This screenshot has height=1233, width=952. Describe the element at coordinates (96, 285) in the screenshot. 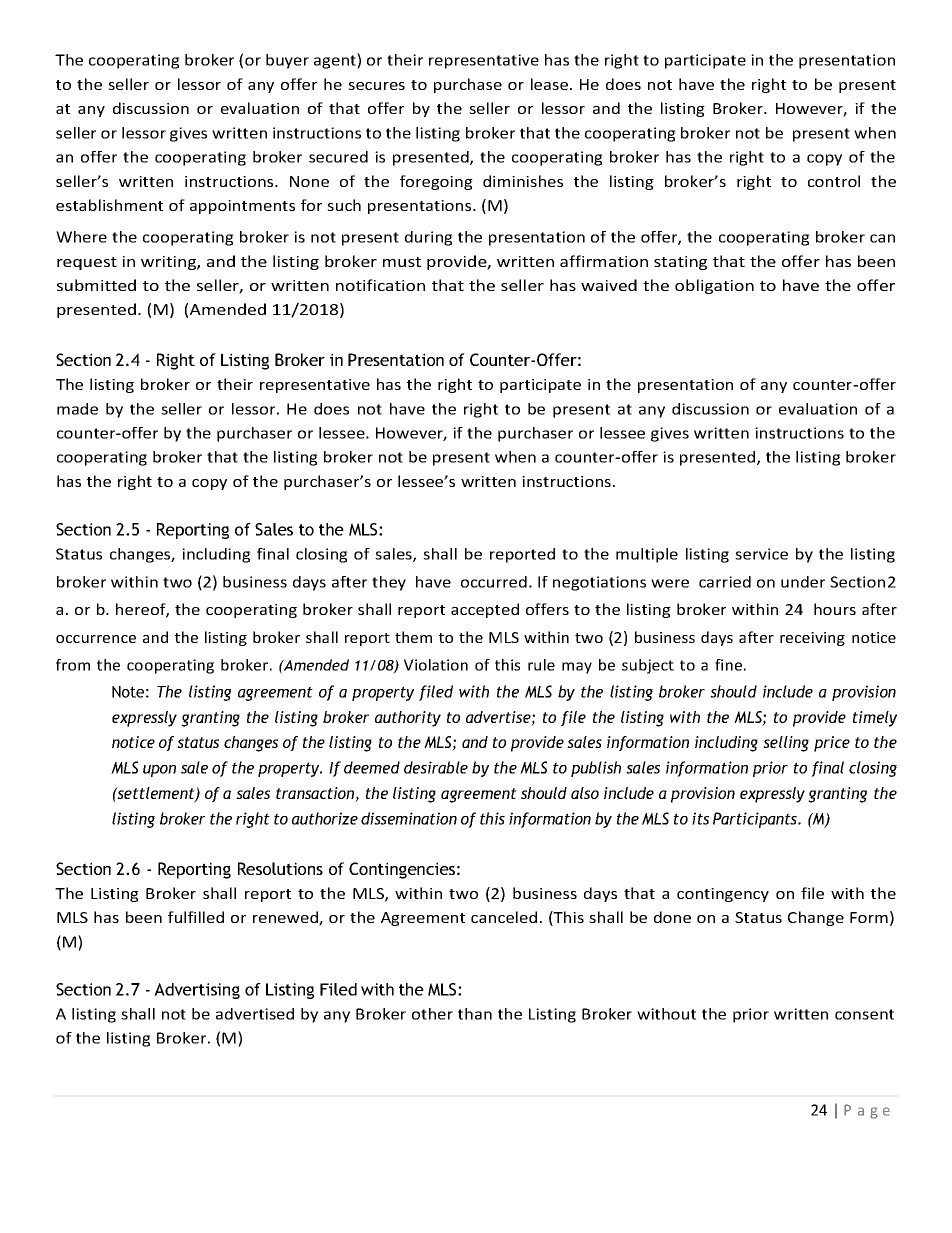

I see `submitted` at that location.
